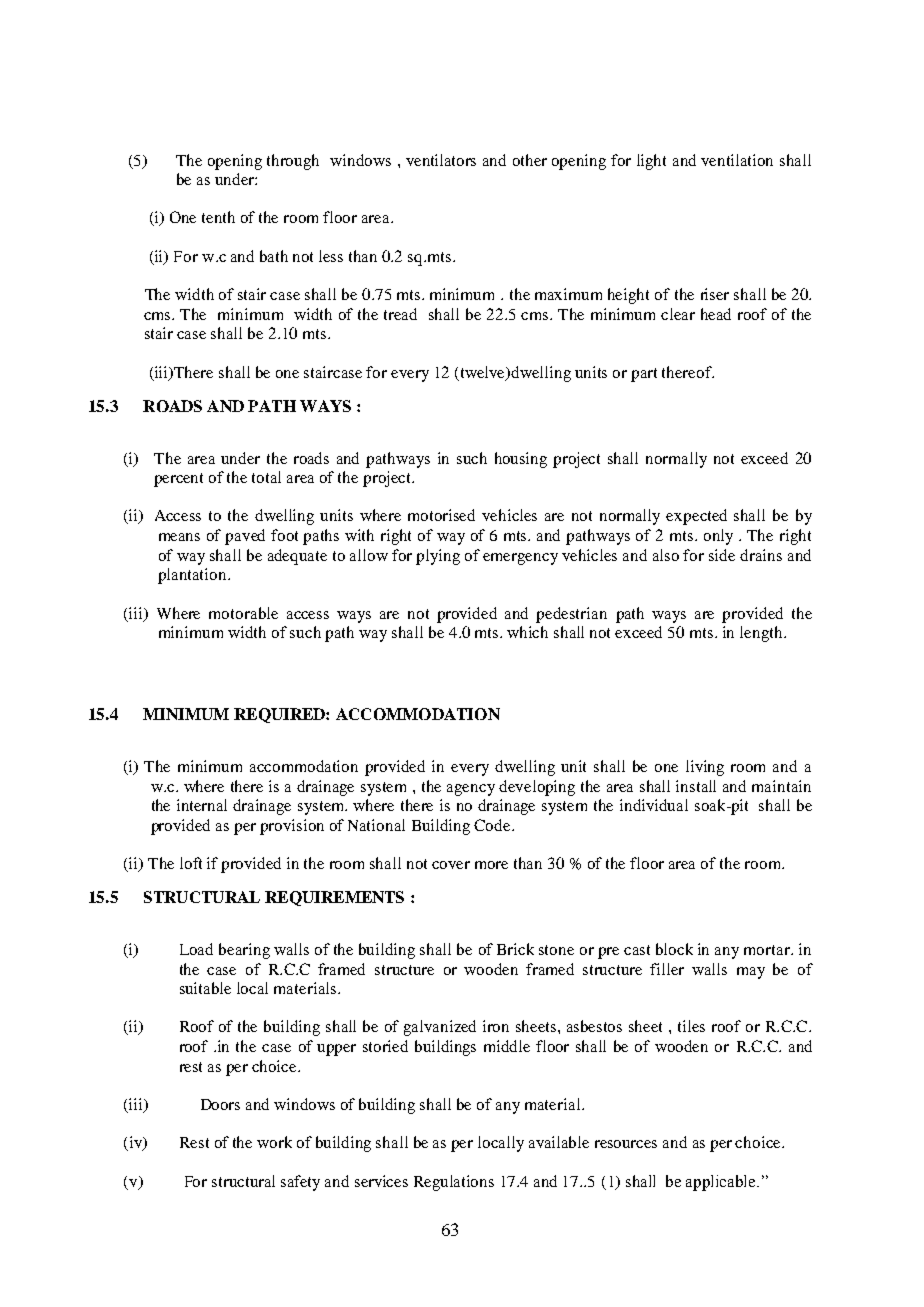  What do you see at coordinates (218, 217) in the screenshot?
I see `tenth` at bounding box center [218, 217].
